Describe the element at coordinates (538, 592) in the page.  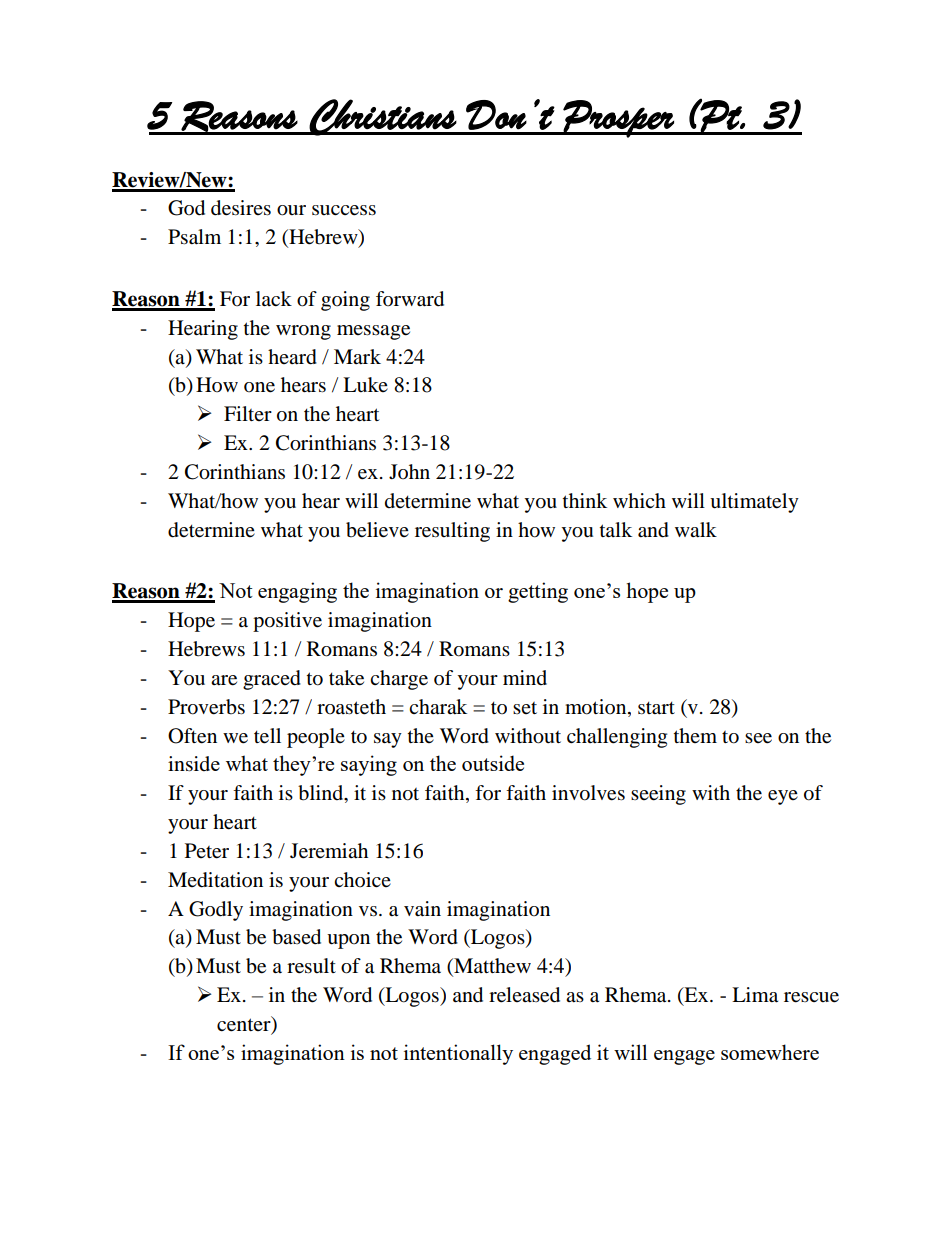
I see `getting` at that location.
